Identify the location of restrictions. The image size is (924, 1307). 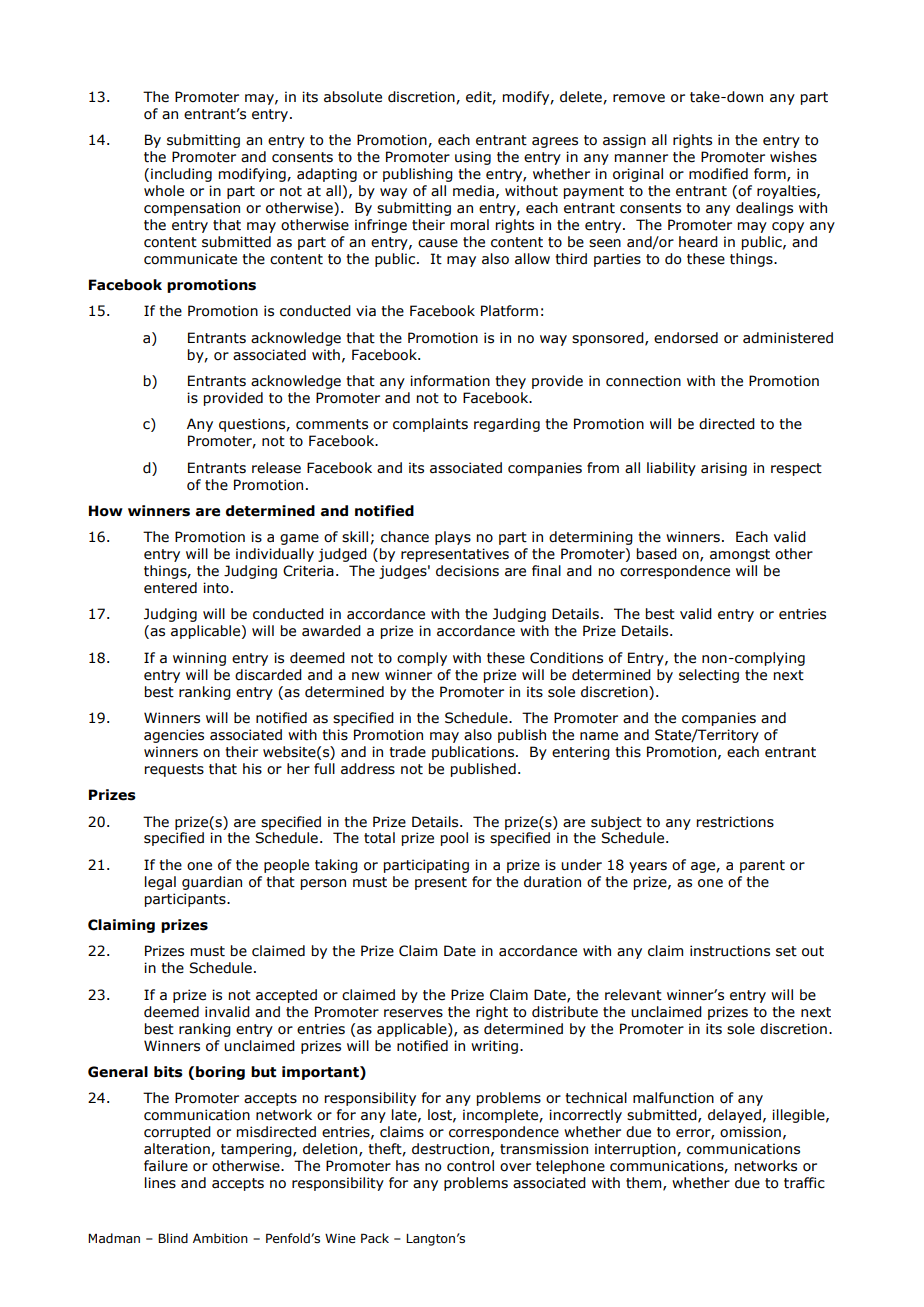
(735, 822).
